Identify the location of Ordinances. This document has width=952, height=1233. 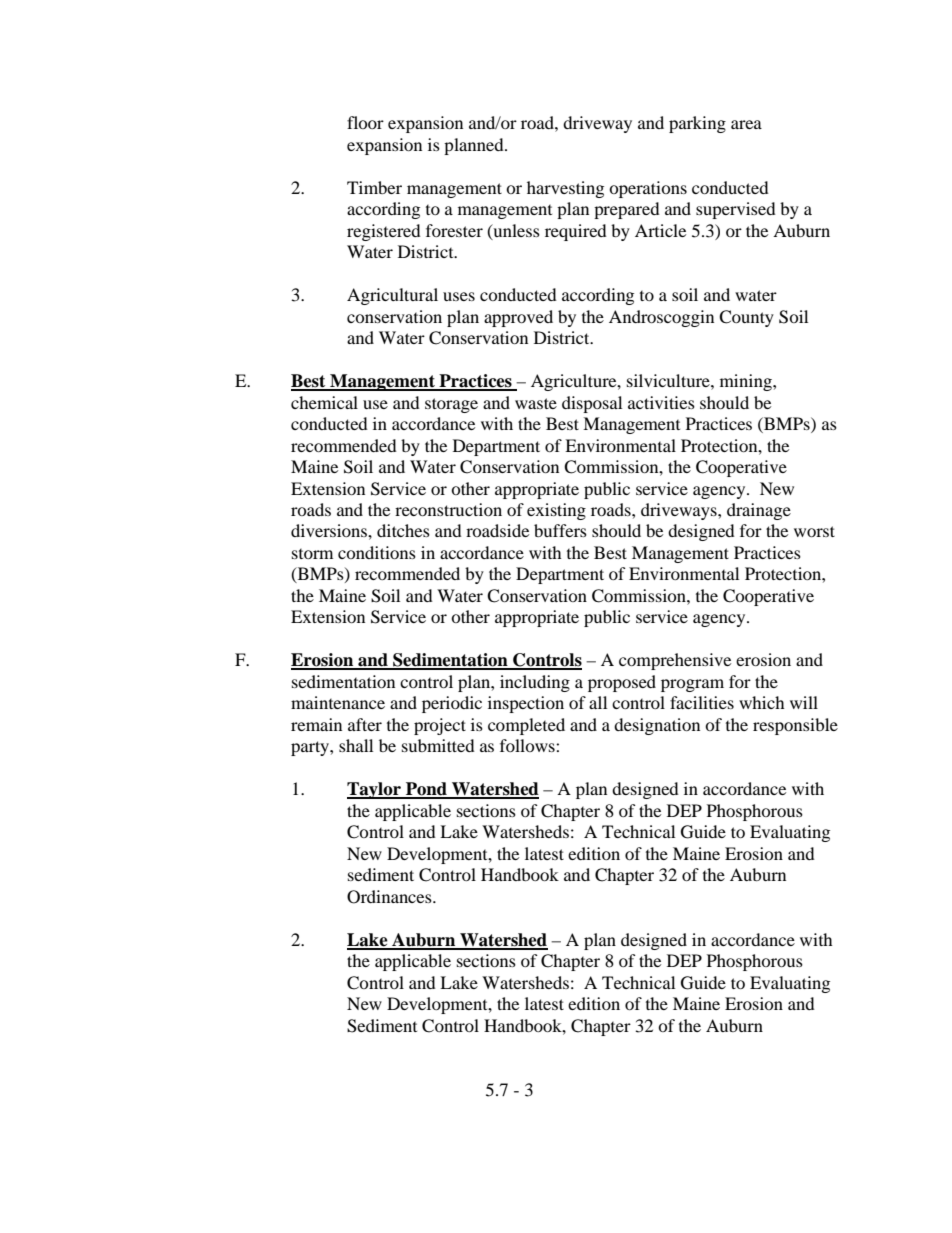
(390, 897).
